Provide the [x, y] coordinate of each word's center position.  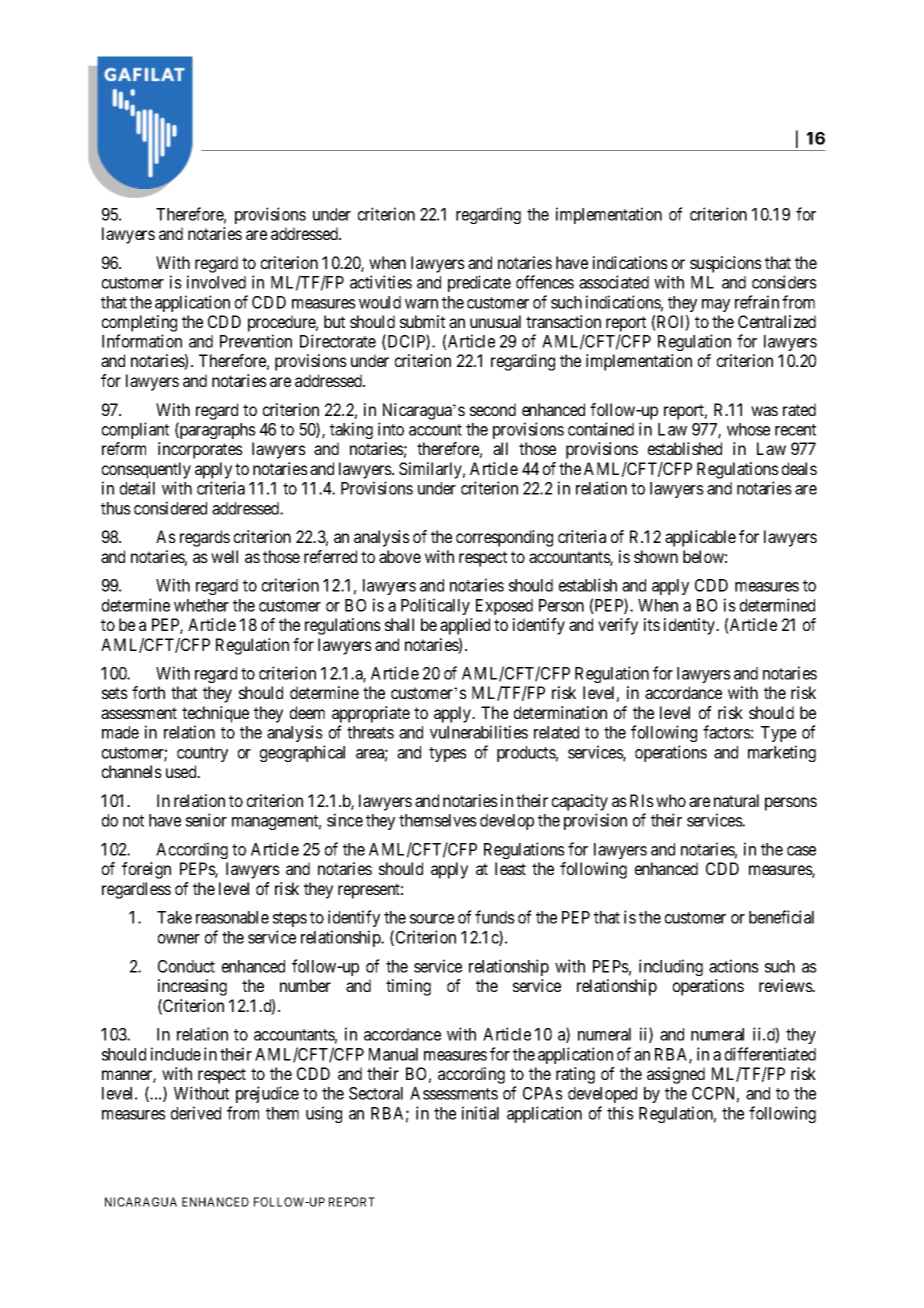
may [716, 305]
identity [691, 626]
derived [196, 1113]
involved [216, 282]
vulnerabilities [479, 732]
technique [215, 714]
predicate [479, 283]
